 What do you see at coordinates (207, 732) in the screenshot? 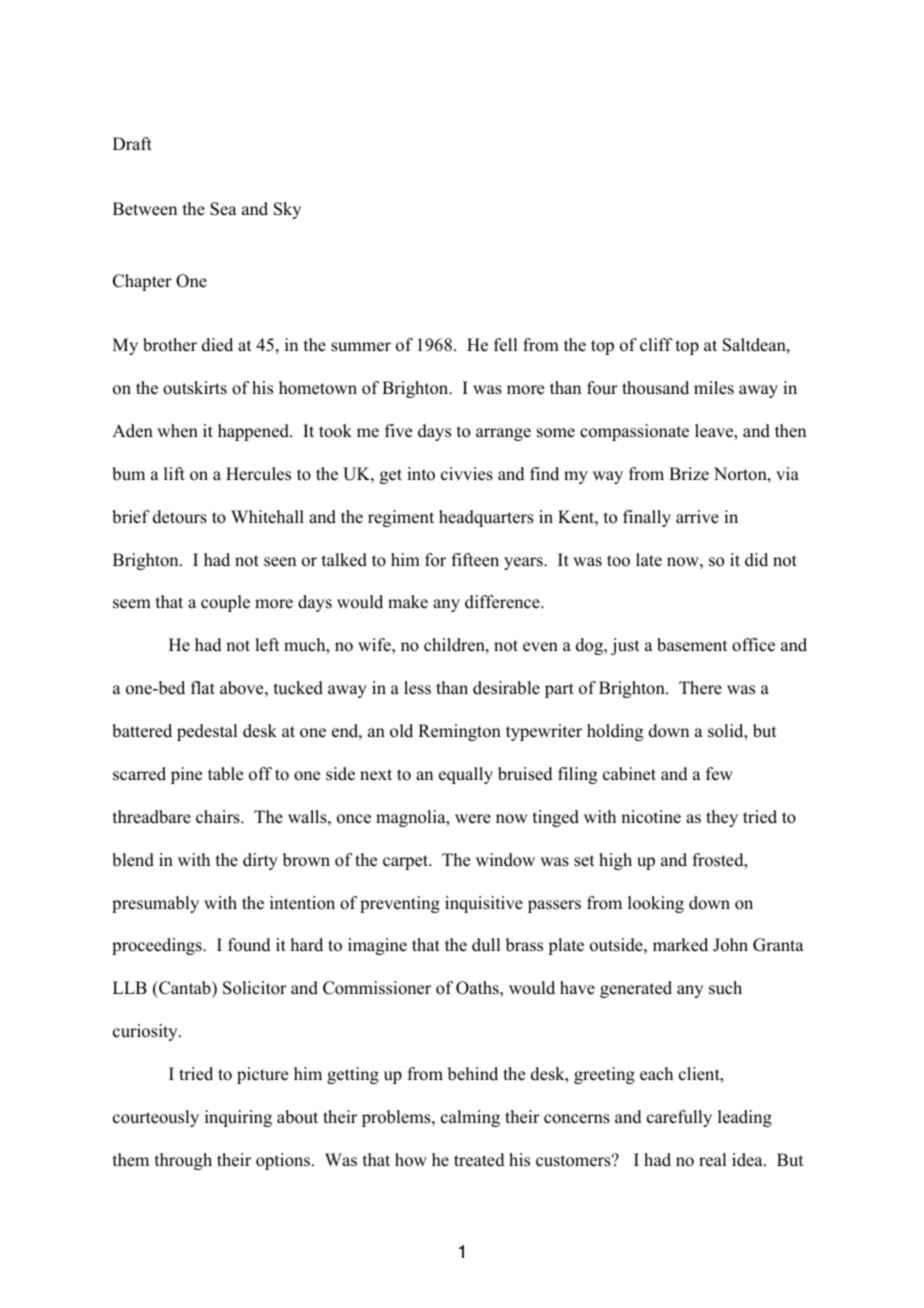
I see `pedestal` at bounding box center [207, 732].
